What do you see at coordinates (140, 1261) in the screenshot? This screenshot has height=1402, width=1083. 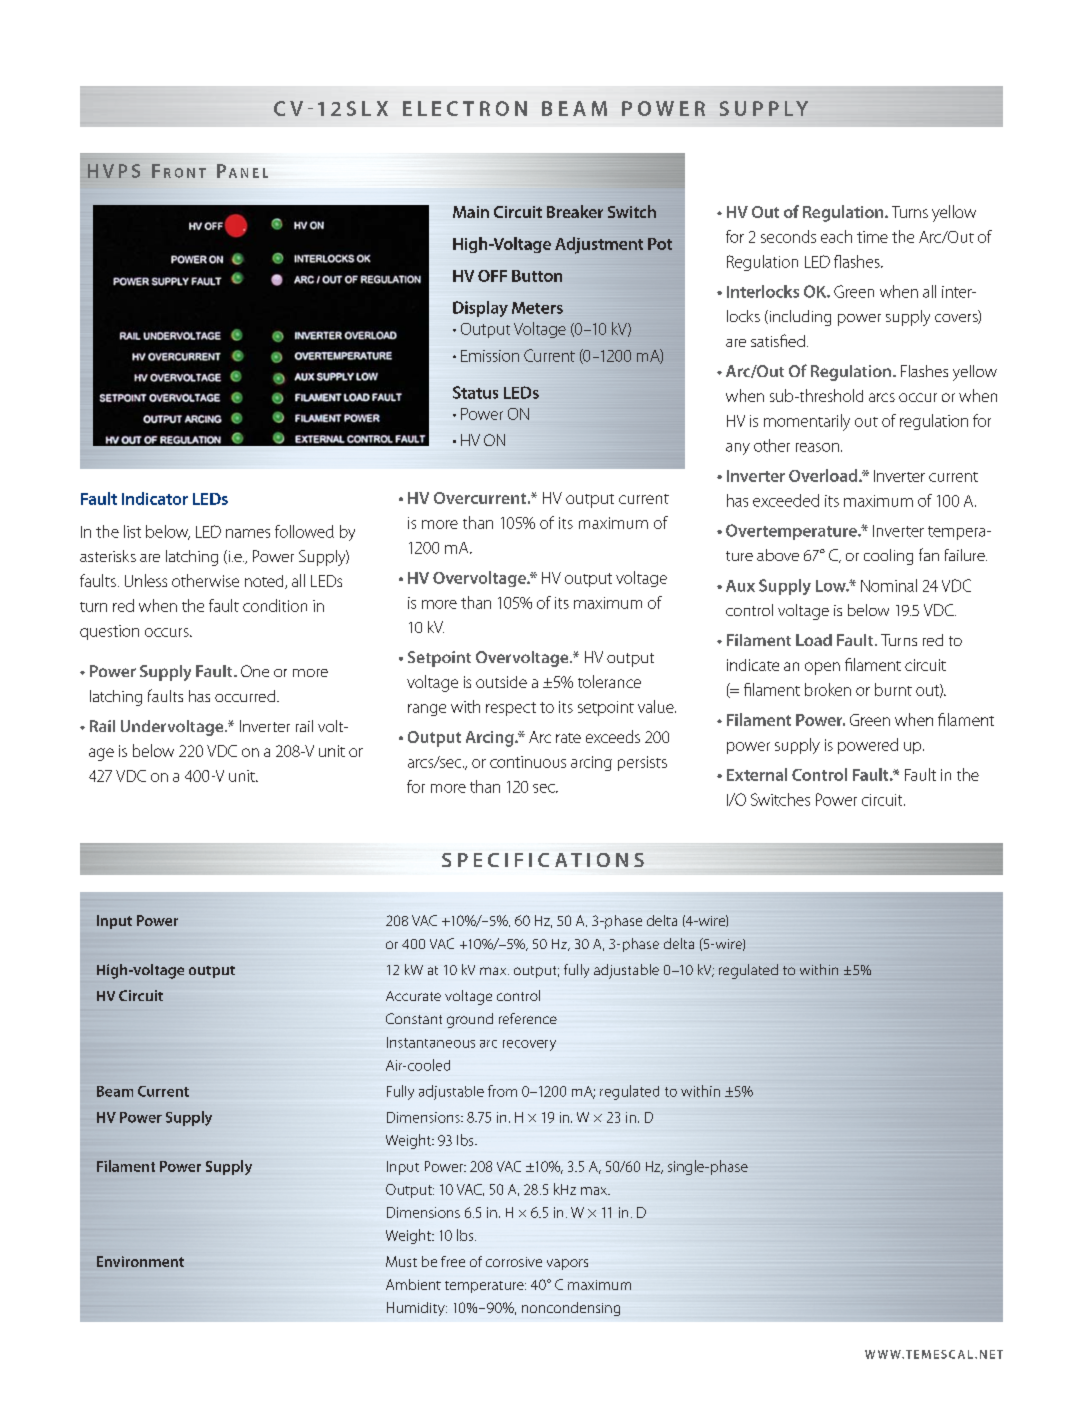 I see `Environment` at bounding box center [140, 1261].
